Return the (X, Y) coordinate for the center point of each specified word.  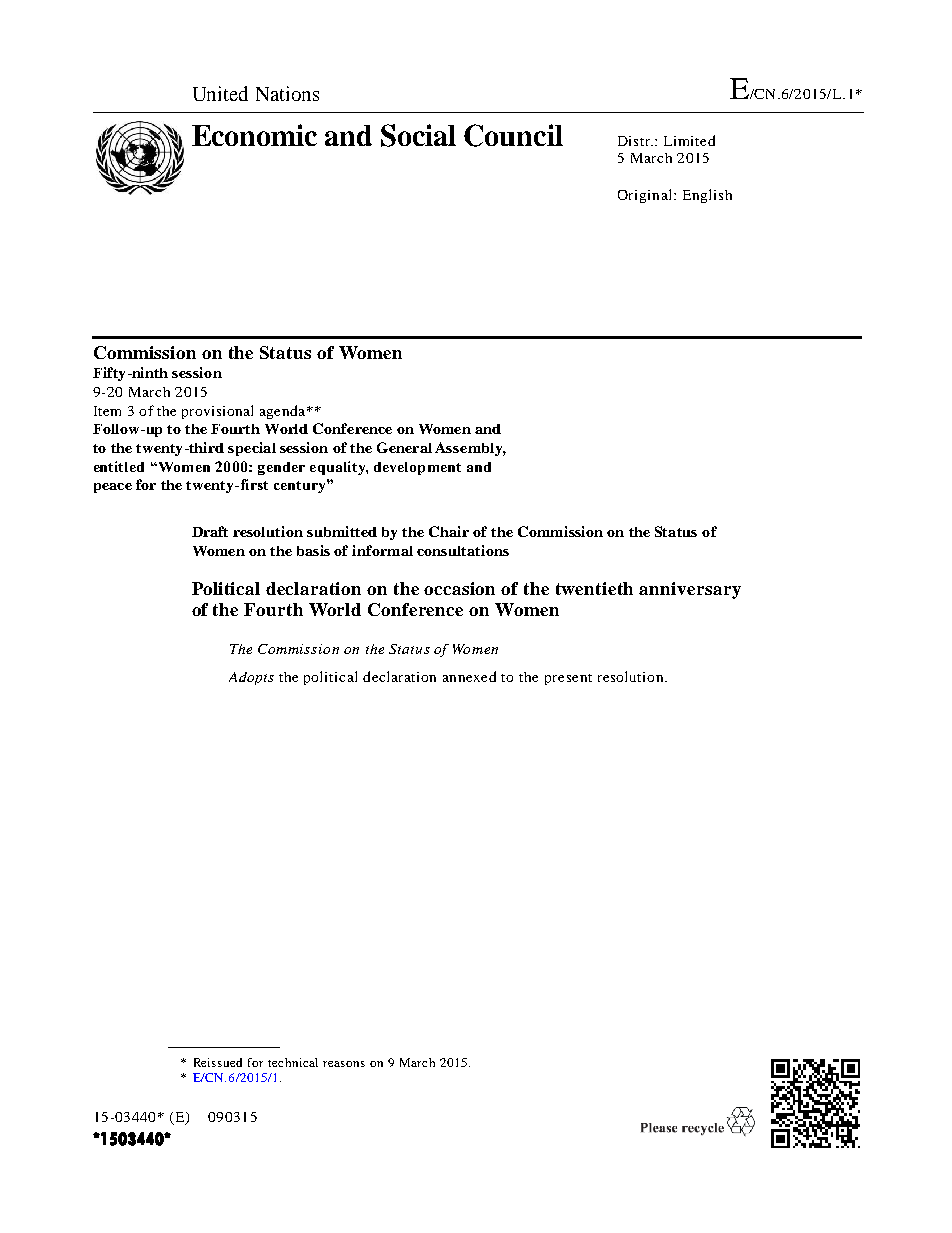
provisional (217, 412)
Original (646, 196)
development (417, 468)
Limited (689, 140)
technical (293, 1062)
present (568, 679)
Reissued (218, 1062)
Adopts (251, 678)
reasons (344, 1064)
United (220, 93)
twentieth (594, 588)
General (404, 447)
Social (418, 135)
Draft (210, 531)
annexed (469, 676)
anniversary (690, 590)
